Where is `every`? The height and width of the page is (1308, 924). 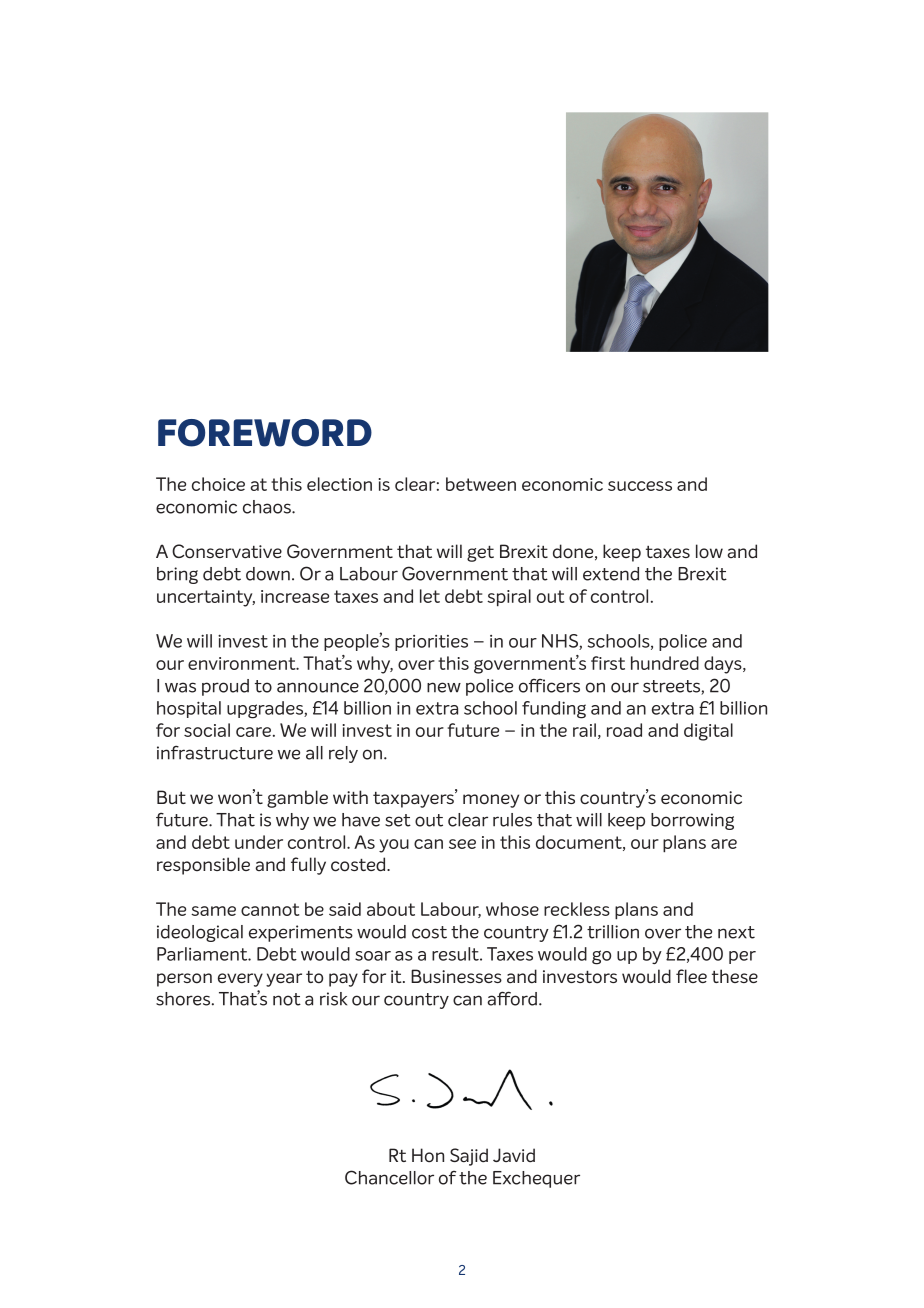
every is located at coordinates (240, 980).
